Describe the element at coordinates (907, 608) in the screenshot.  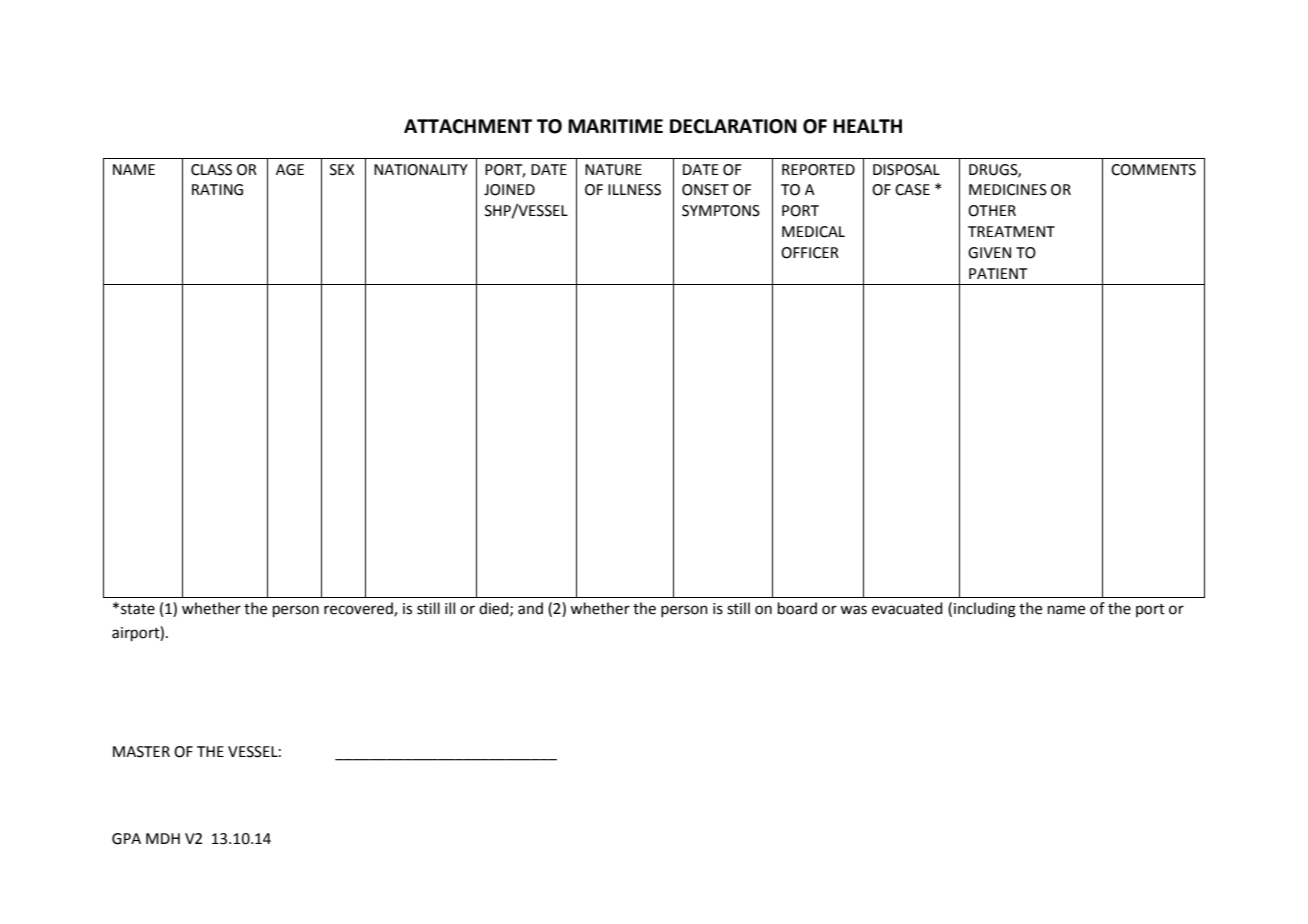
I see `evacuated` at that location.
